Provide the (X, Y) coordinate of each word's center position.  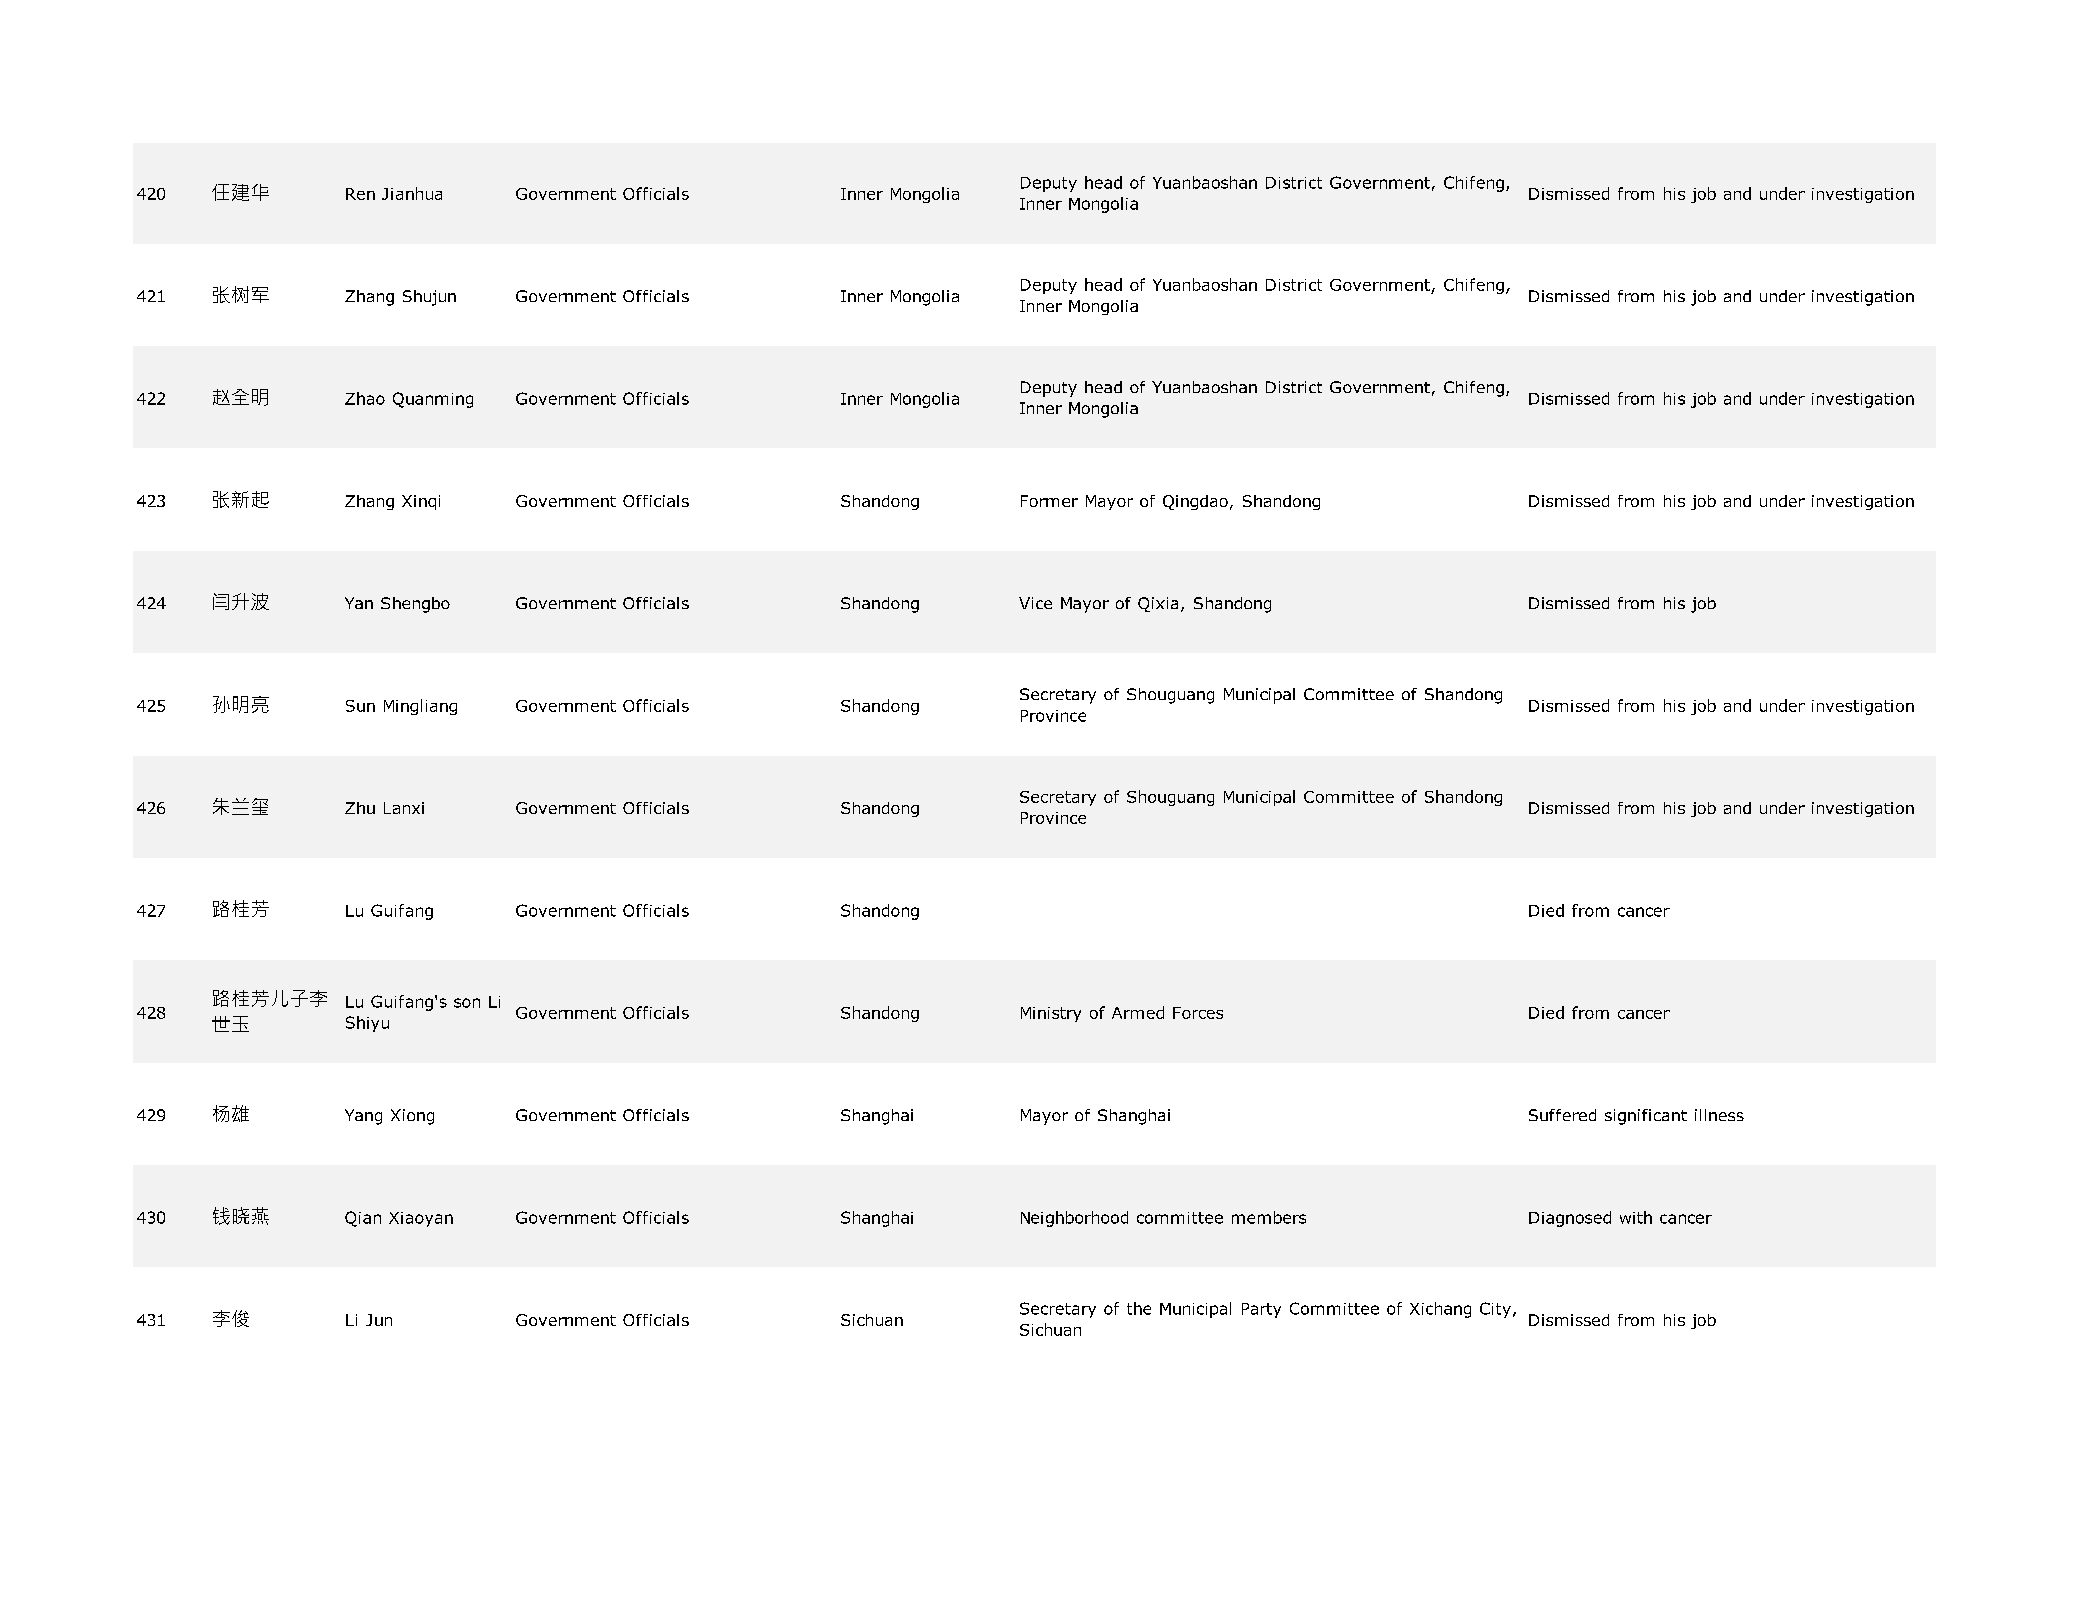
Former (1049, 501)
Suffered (1562, 1115)
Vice (1035, 603)
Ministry (1051, 1014)
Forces (1198, 1013)
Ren (360, 194)
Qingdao (1195, 502)
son (467, 1003)
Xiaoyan (421, 1219)
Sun (360, 706)
